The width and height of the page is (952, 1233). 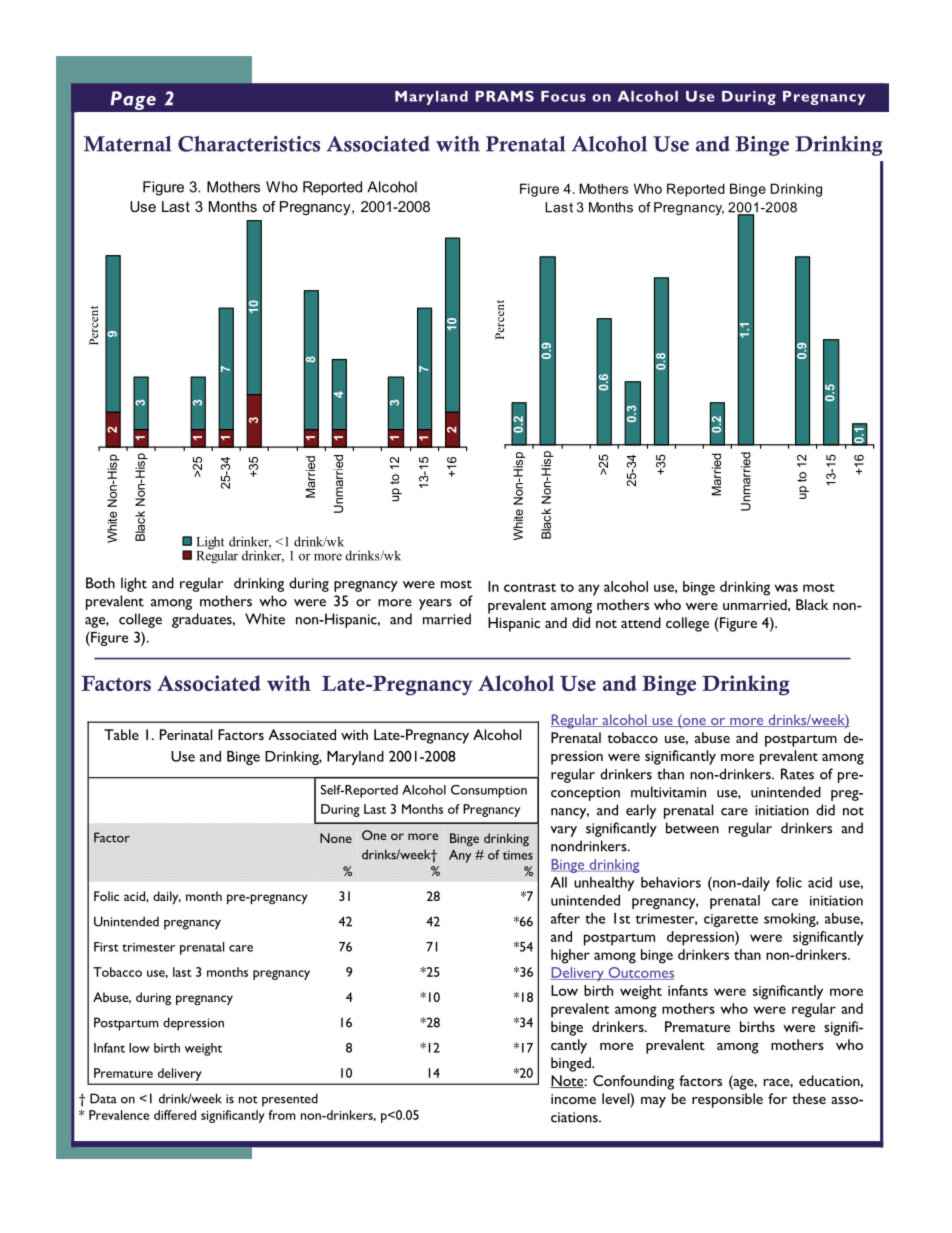 I want to click on differed, so click(x=175, y=1115).
